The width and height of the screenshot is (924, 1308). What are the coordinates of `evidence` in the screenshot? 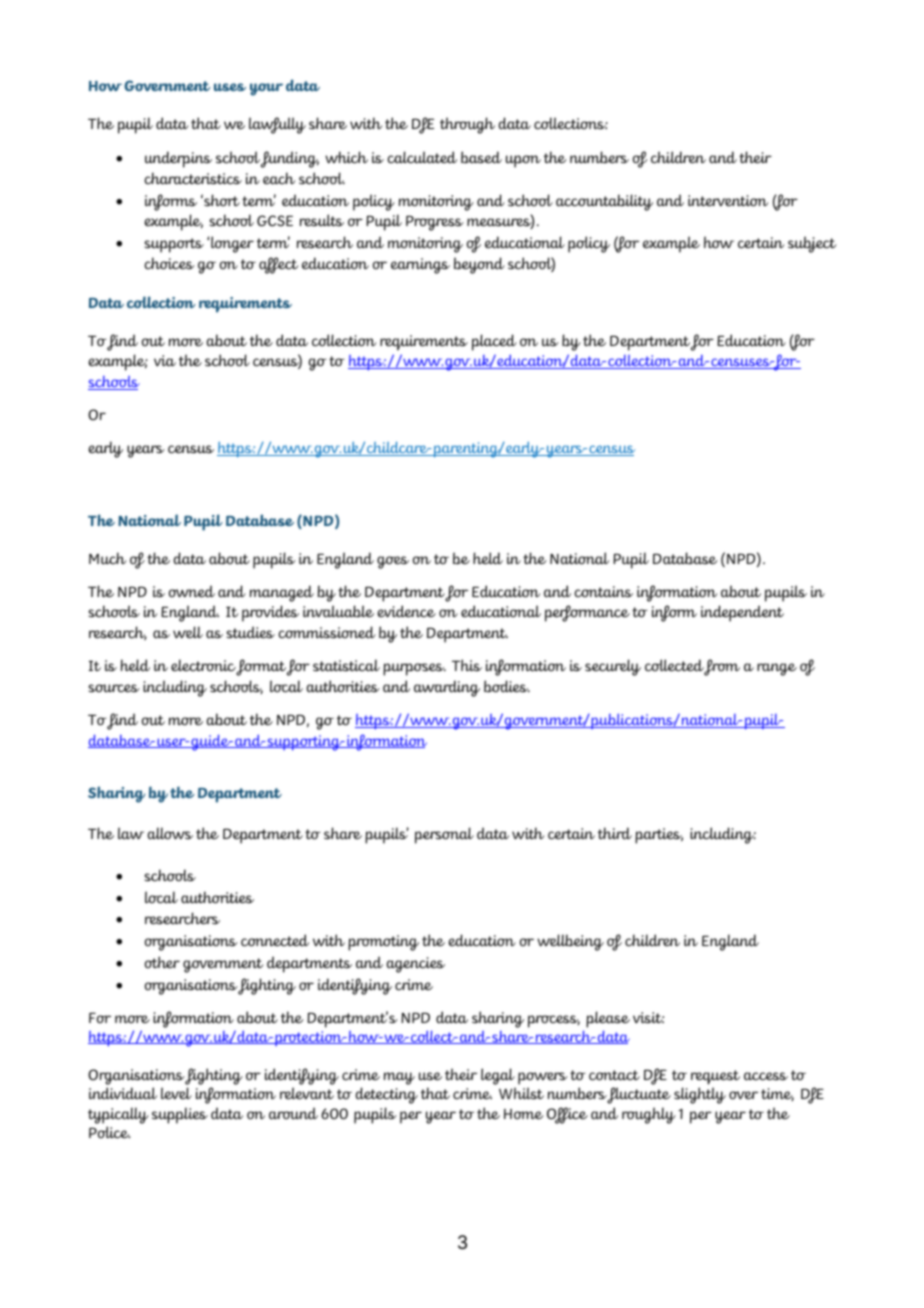 It's located at (406, 611).
